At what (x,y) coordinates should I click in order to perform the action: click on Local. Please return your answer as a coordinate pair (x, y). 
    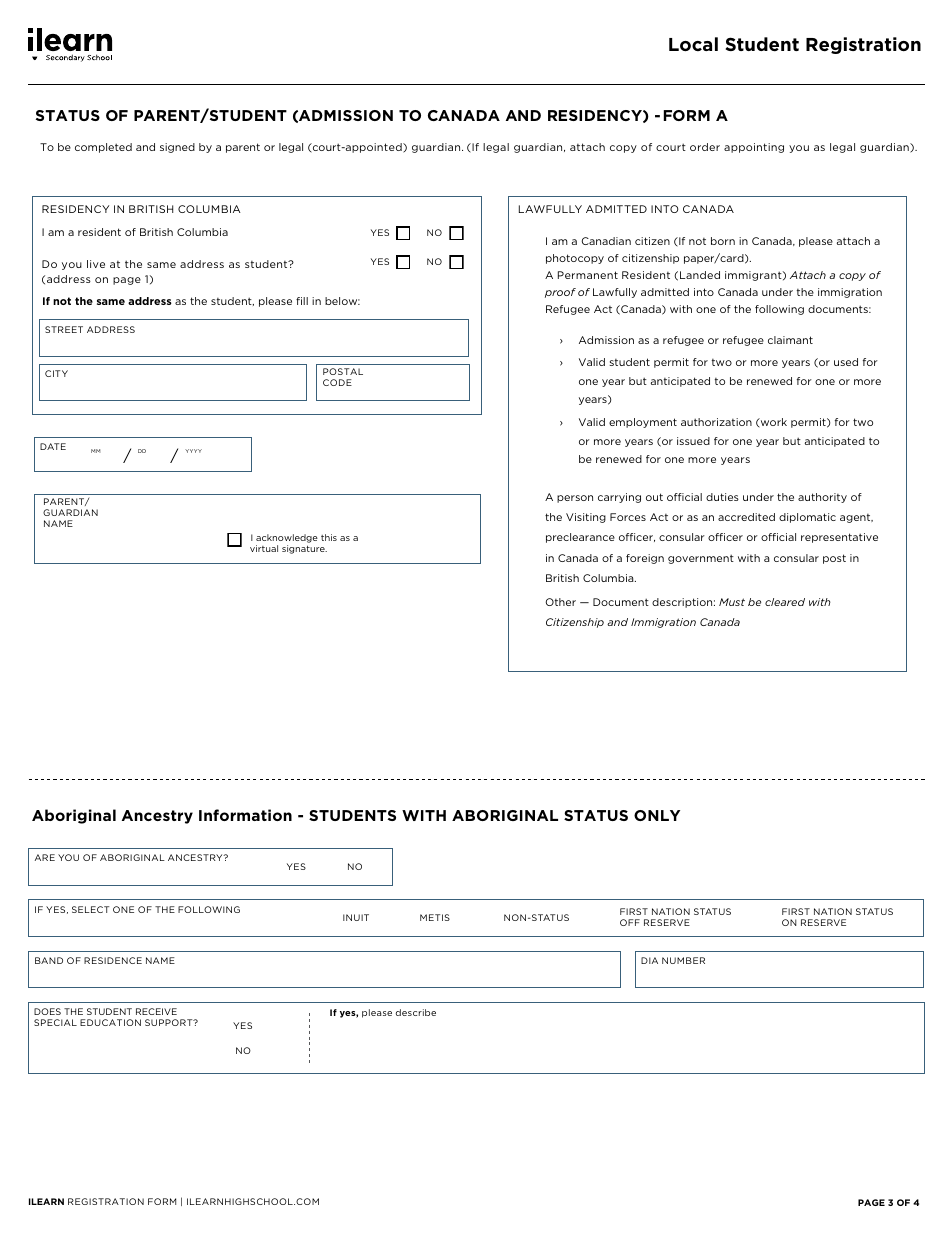
    Looking at the image, I should click on (693, 44).
